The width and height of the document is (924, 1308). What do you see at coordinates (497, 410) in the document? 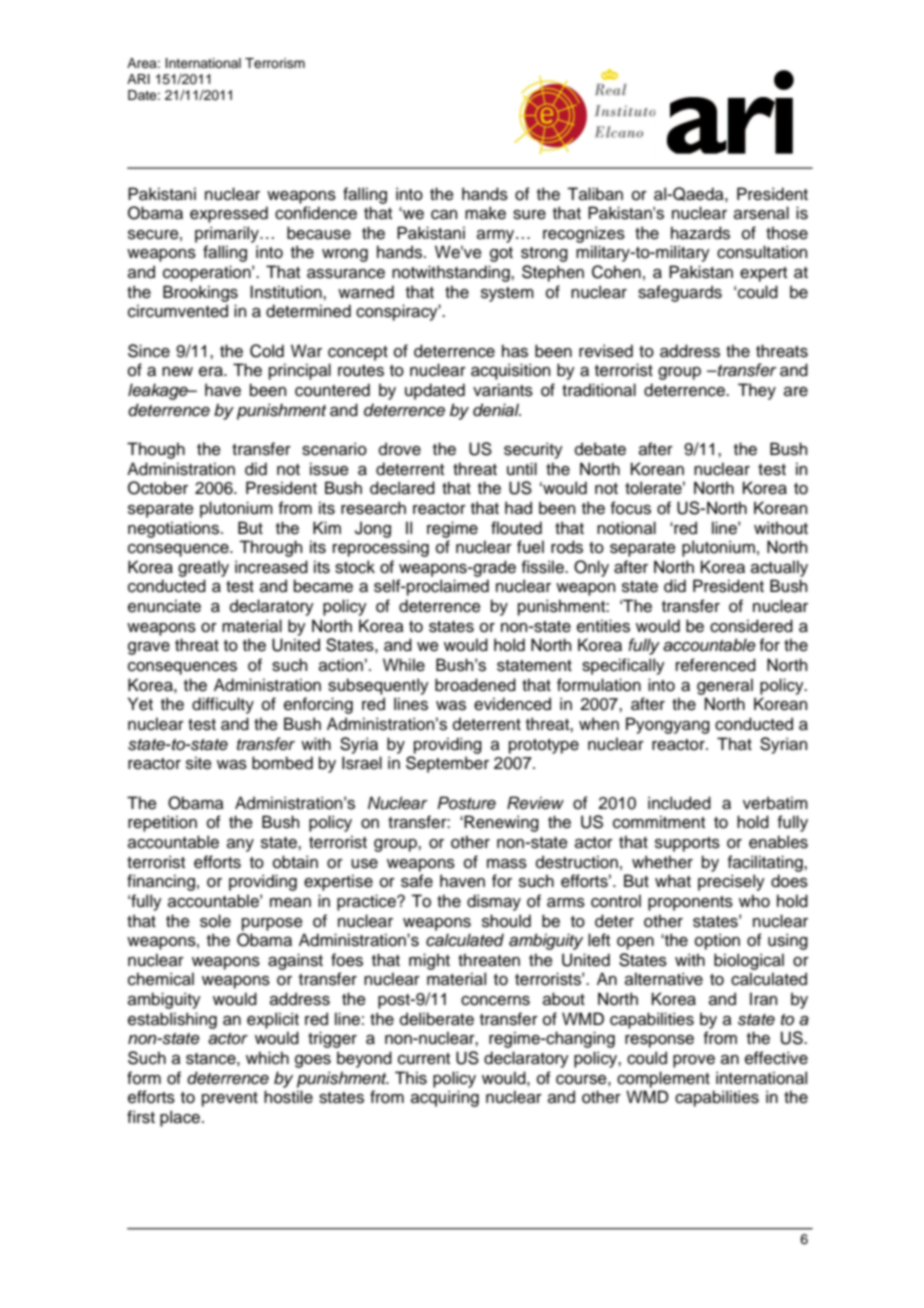
I see `denial` at bounding box center [497, 410].
